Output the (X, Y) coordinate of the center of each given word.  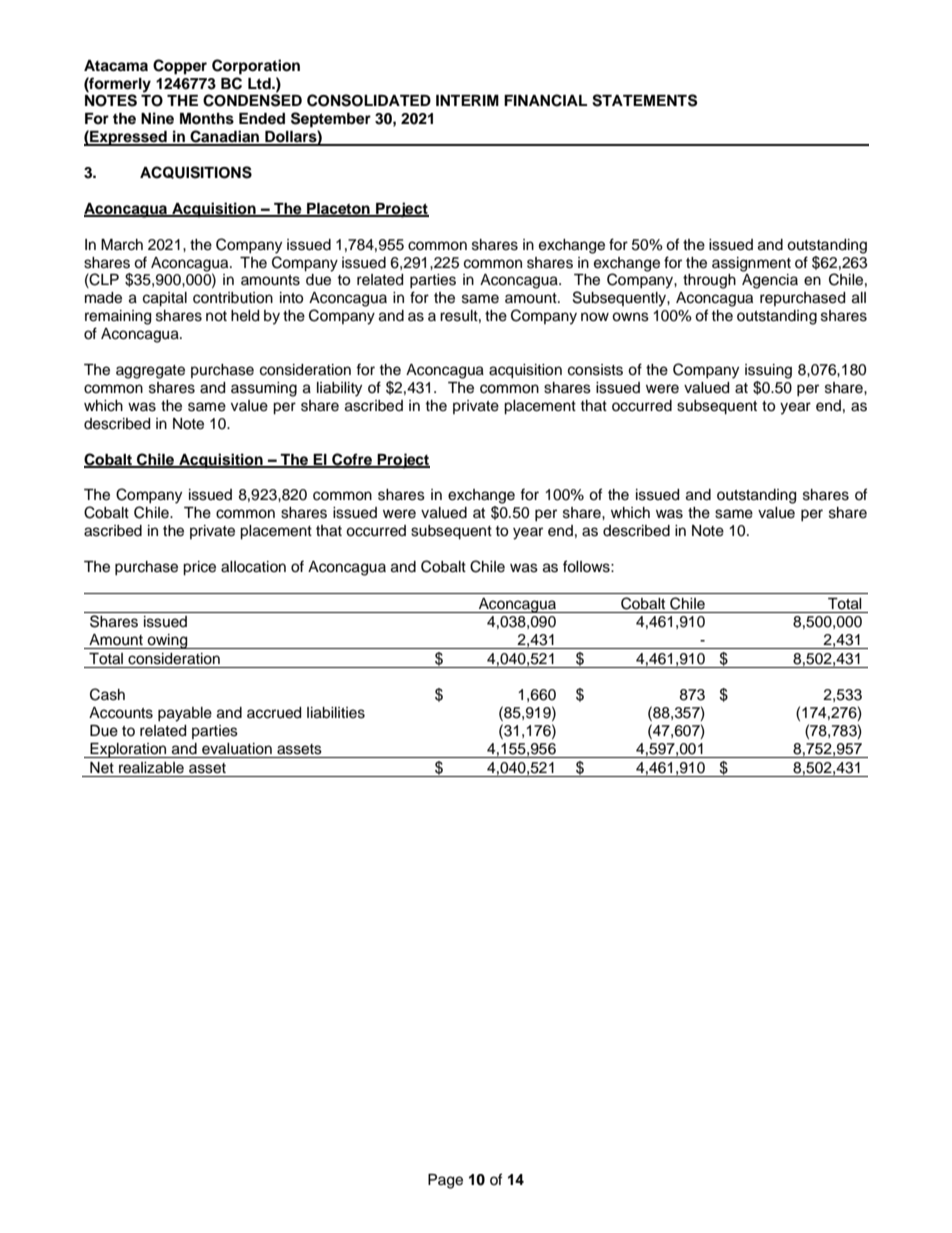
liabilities (336, 713)
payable (185, 714)
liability (339, 389)
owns (630, 317)
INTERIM (467, 100)
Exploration (128, 750)
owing (168, 641)
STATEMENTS (644, 100)
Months (207, 119)
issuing (768, 371)
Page (445, 1181)
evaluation (237, 749)
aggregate (150, 372)
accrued (274, 713)
